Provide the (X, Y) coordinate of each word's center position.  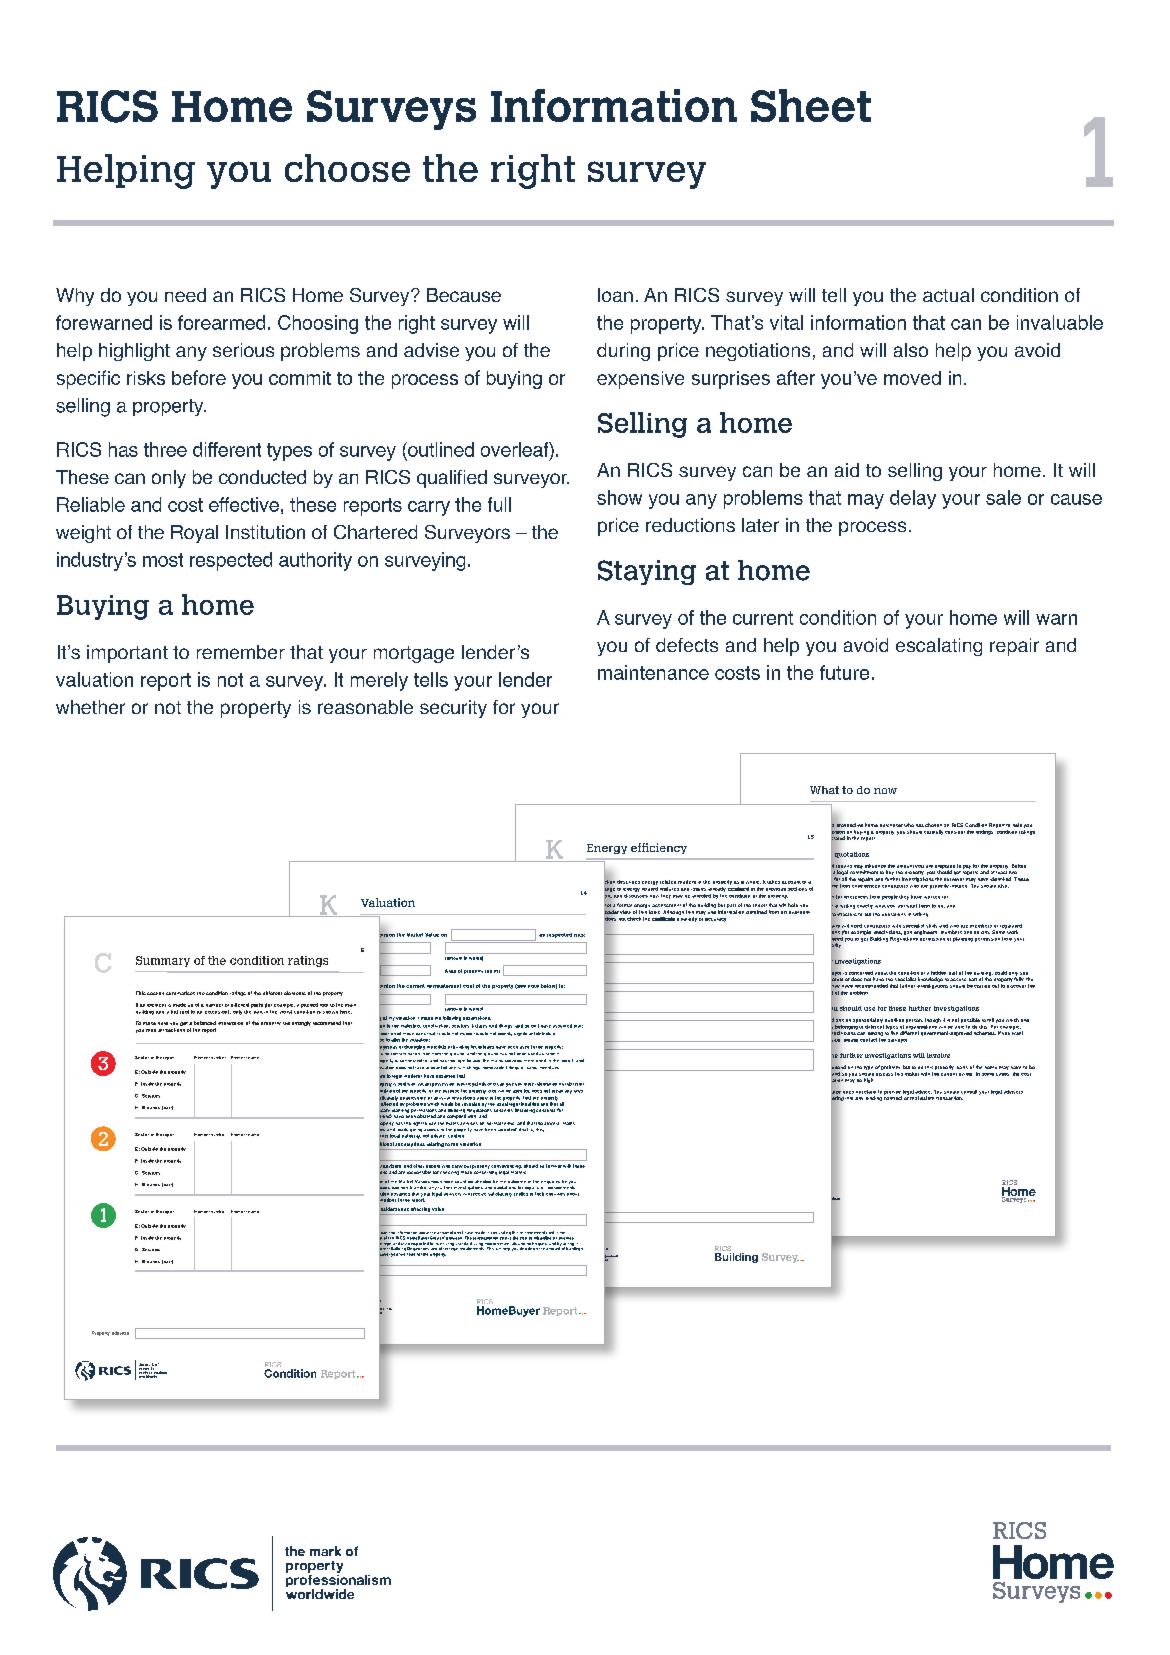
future (844, 672)
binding (874, 1098)
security (453, 709)
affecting (420, 1211)
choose (347, 168)
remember (241, 652)
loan (615, 295)
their (539, 1194)
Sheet (811, 105)
